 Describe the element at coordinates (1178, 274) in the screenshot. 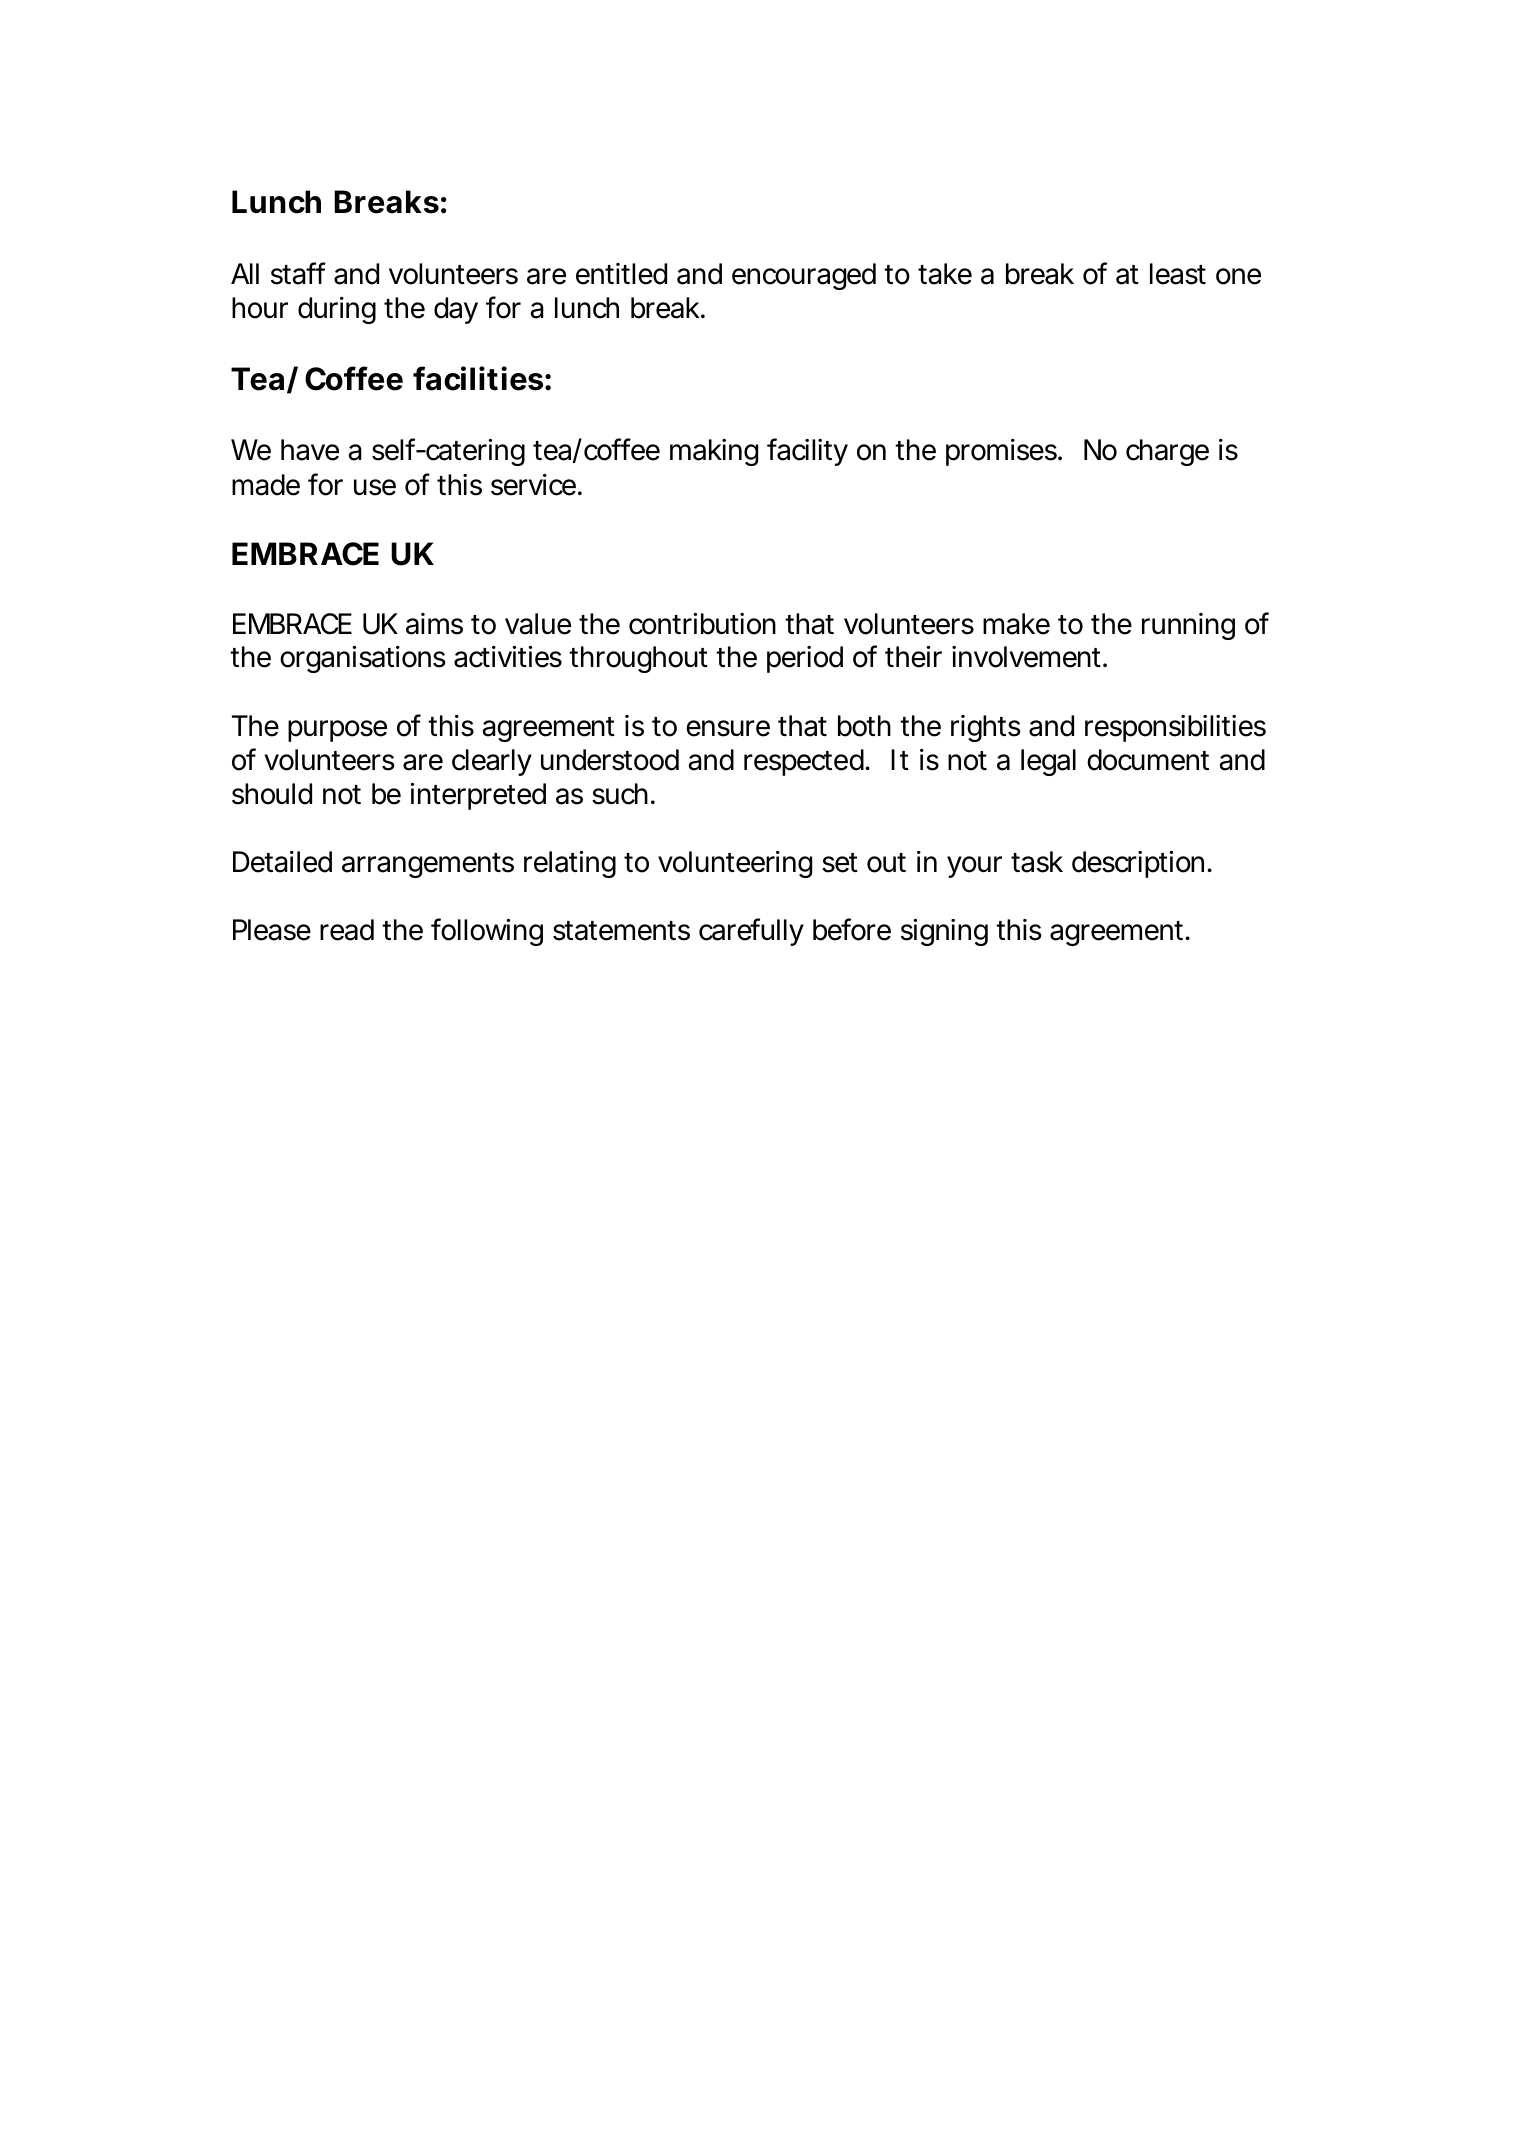

I see `least` at that location.
